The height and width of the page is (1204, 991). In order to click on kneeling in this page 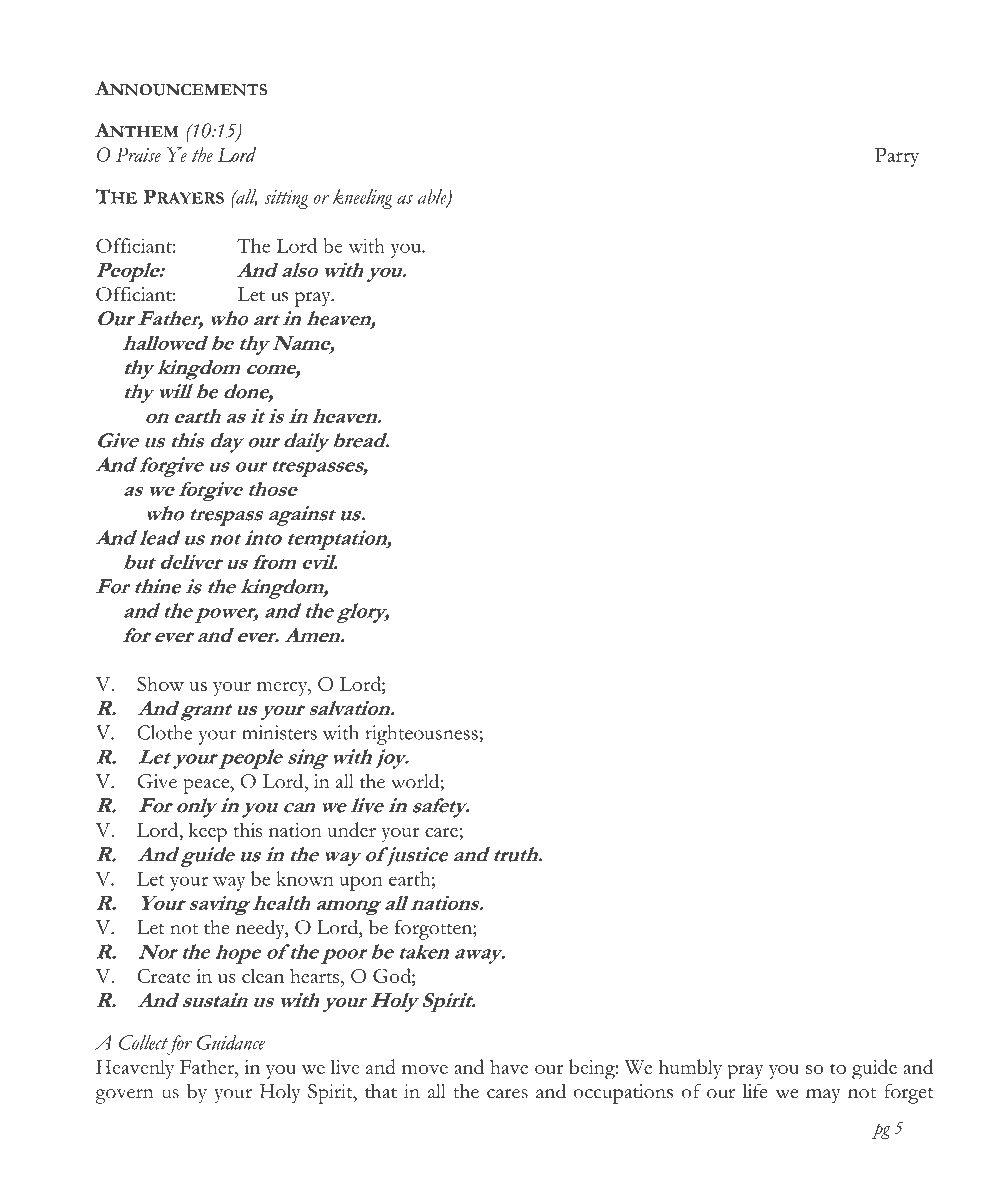, I will do `click(363, 199)`.
